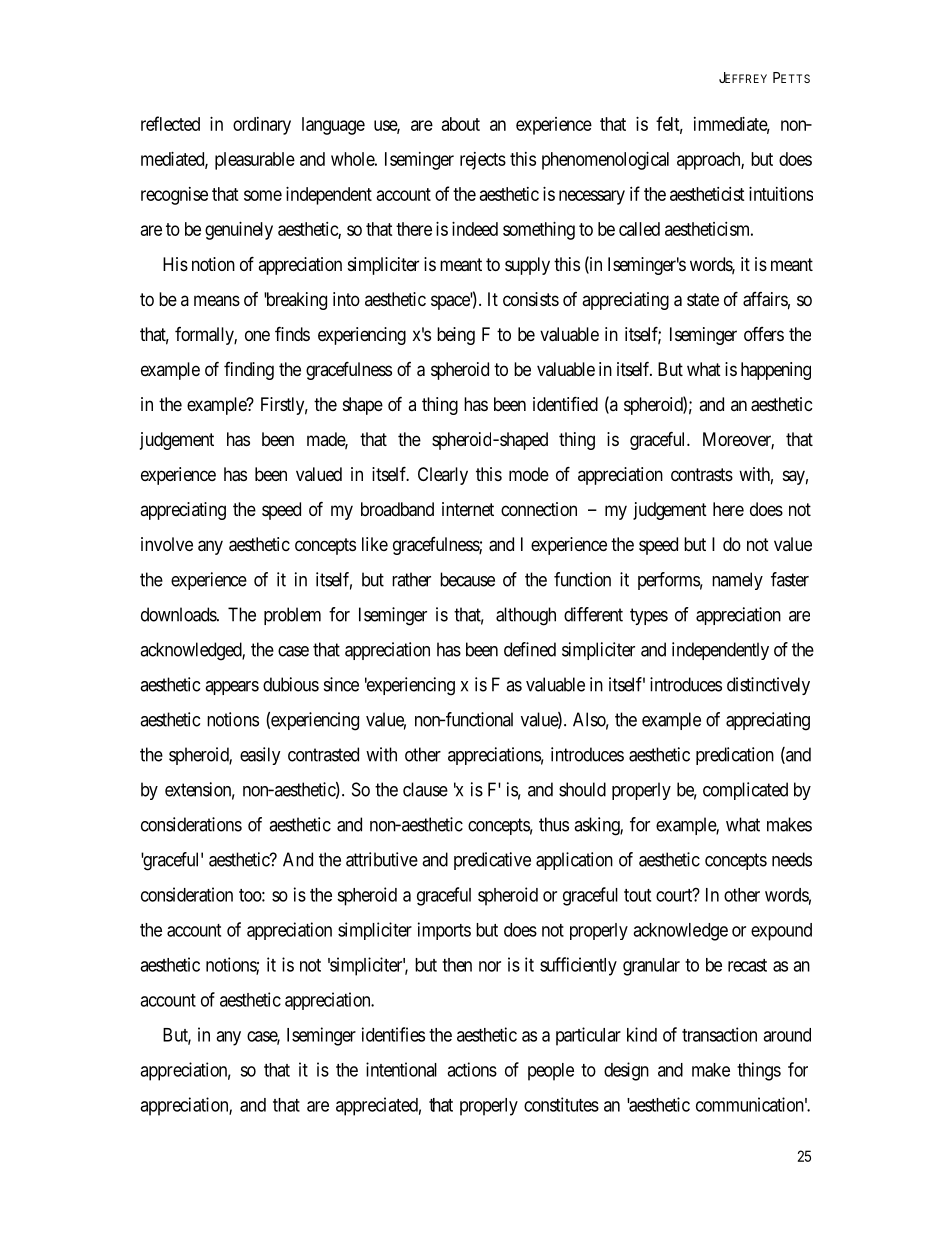 This document has height=1233, width=952. What do you see at coordinates (781, 194) in the document?
I see `intuitions` at bounding box center [781, 194].
